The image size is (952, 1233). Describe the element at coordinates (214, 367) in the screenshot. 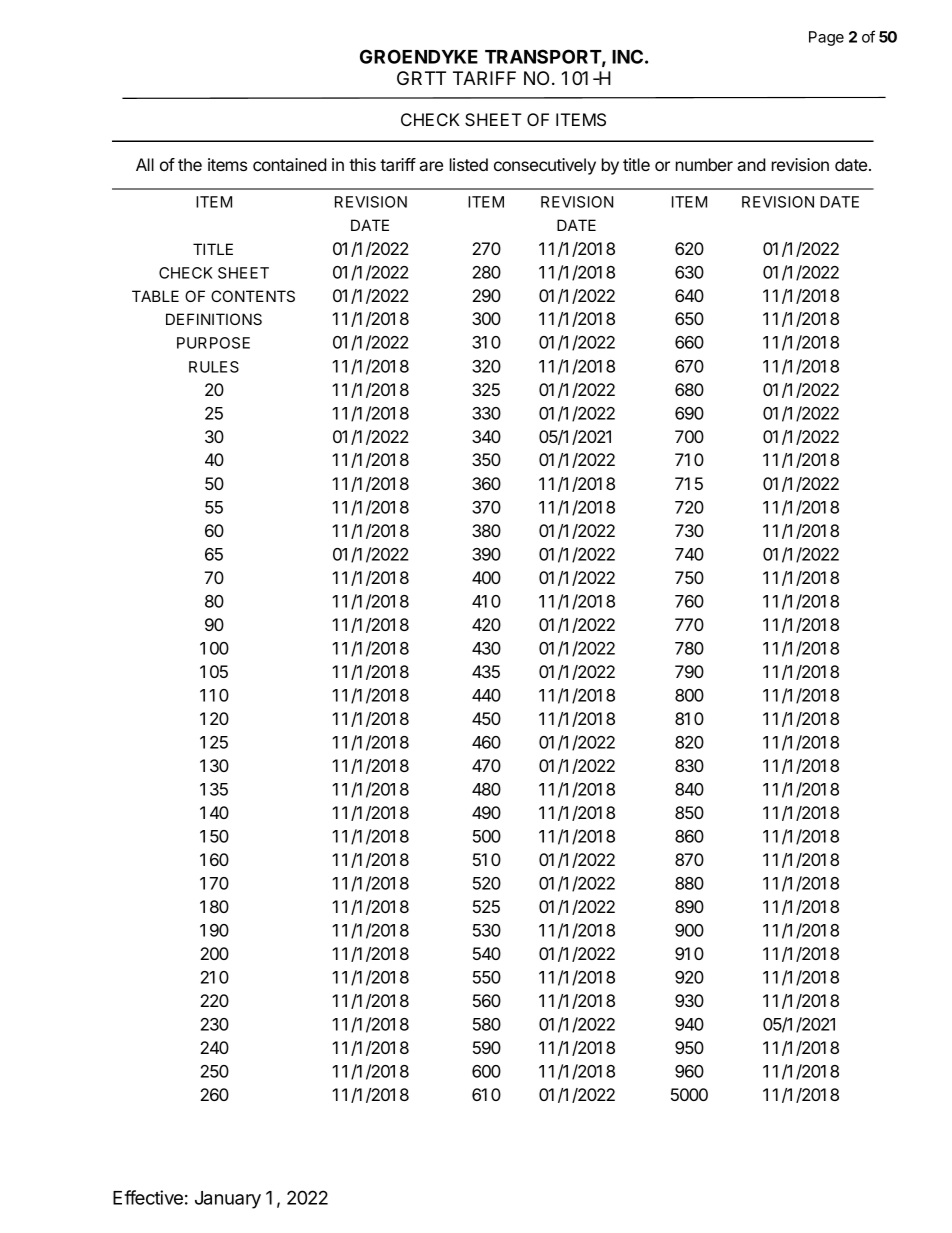

I see `RULES` at that location.
